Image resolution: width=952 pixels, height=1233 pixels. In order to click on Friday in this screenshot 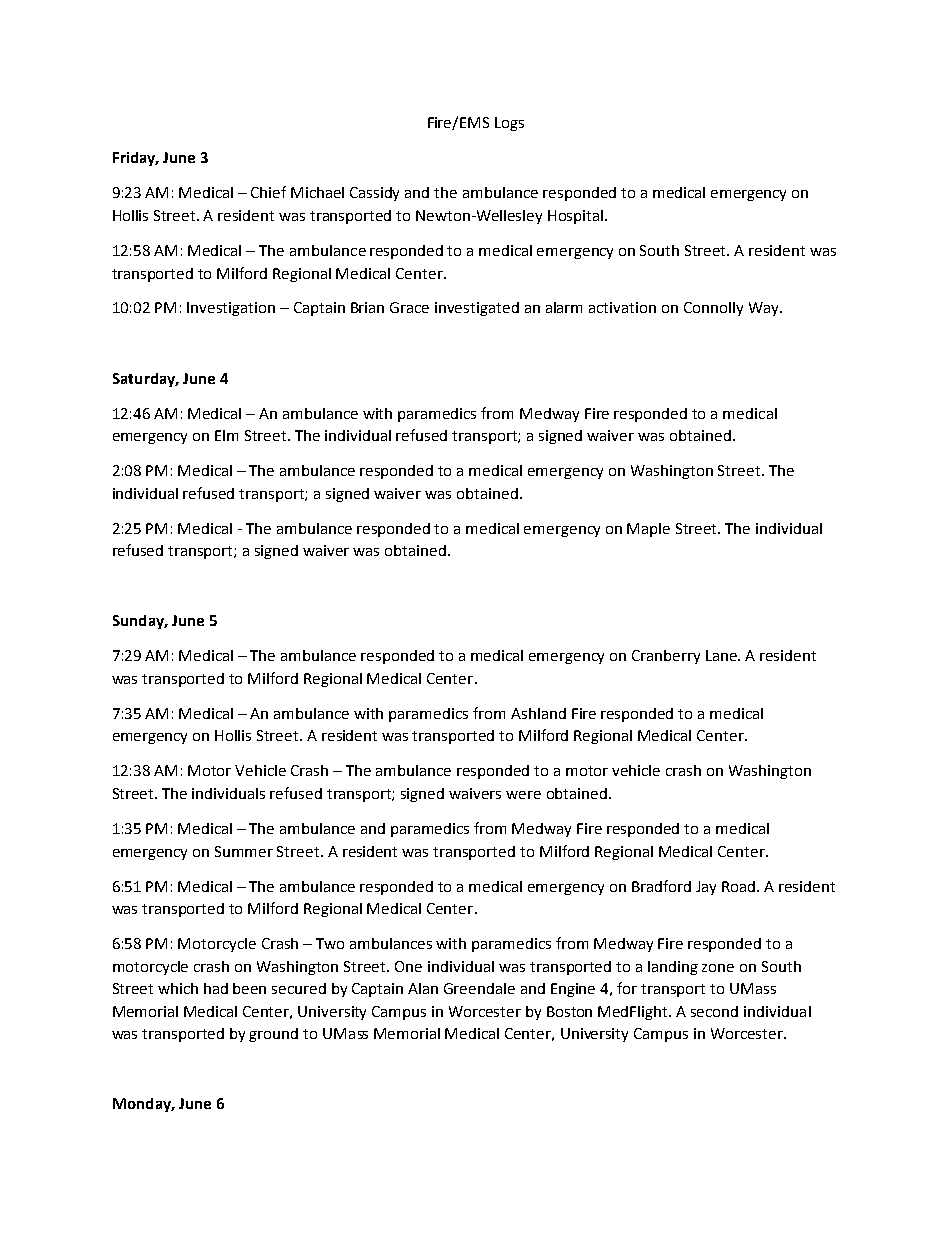, I will do `click(135, 159)`.
